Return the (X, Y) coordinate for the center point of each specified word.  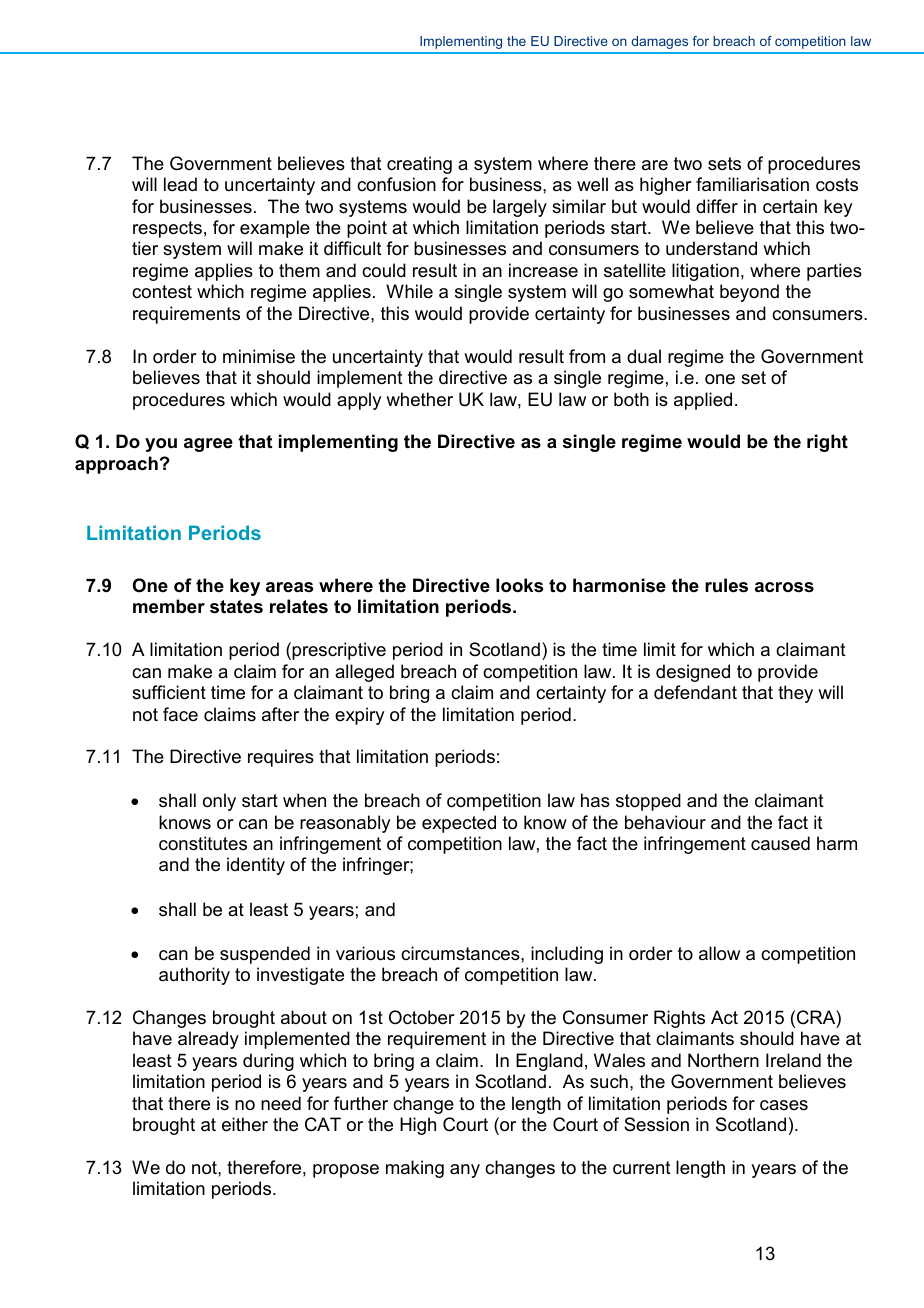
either (245, 1124)
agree (208, 445)
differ (717, 206)
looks (519, 585)
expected (459, 824)
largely (520, 208)
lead (180, 184)
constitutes (203, 843)
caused (780, 843)
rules (726, 585)
